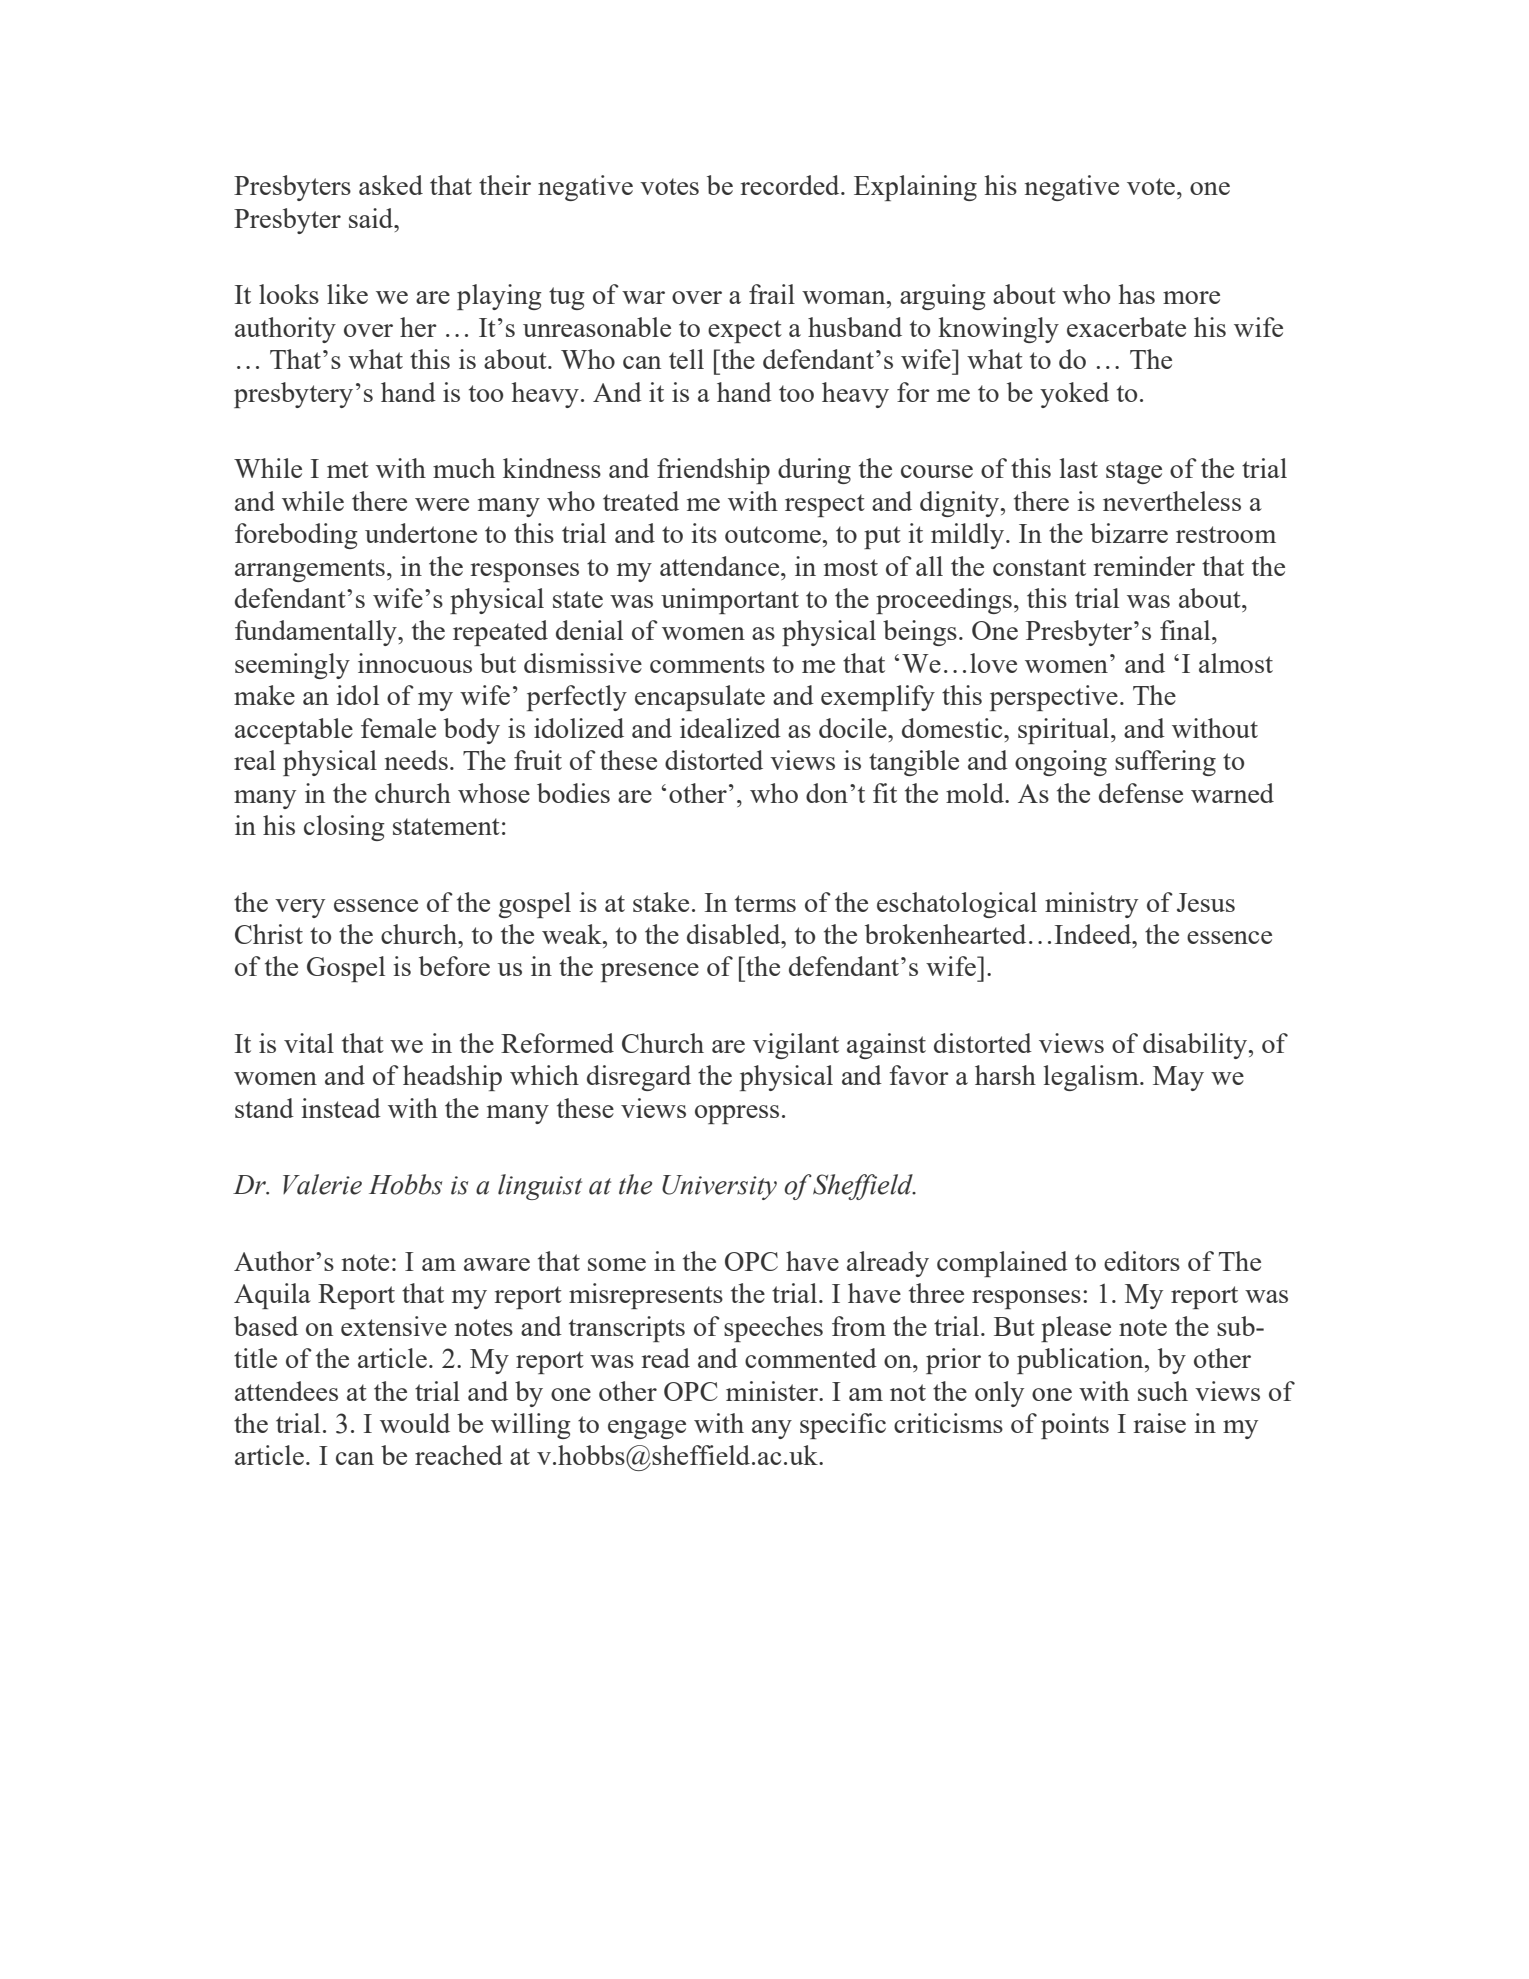 This screenshot has height=1979, width=1529. Describe the element at coordinates (1092, 1078) in the screenshot. I see `legalism` at that location.
